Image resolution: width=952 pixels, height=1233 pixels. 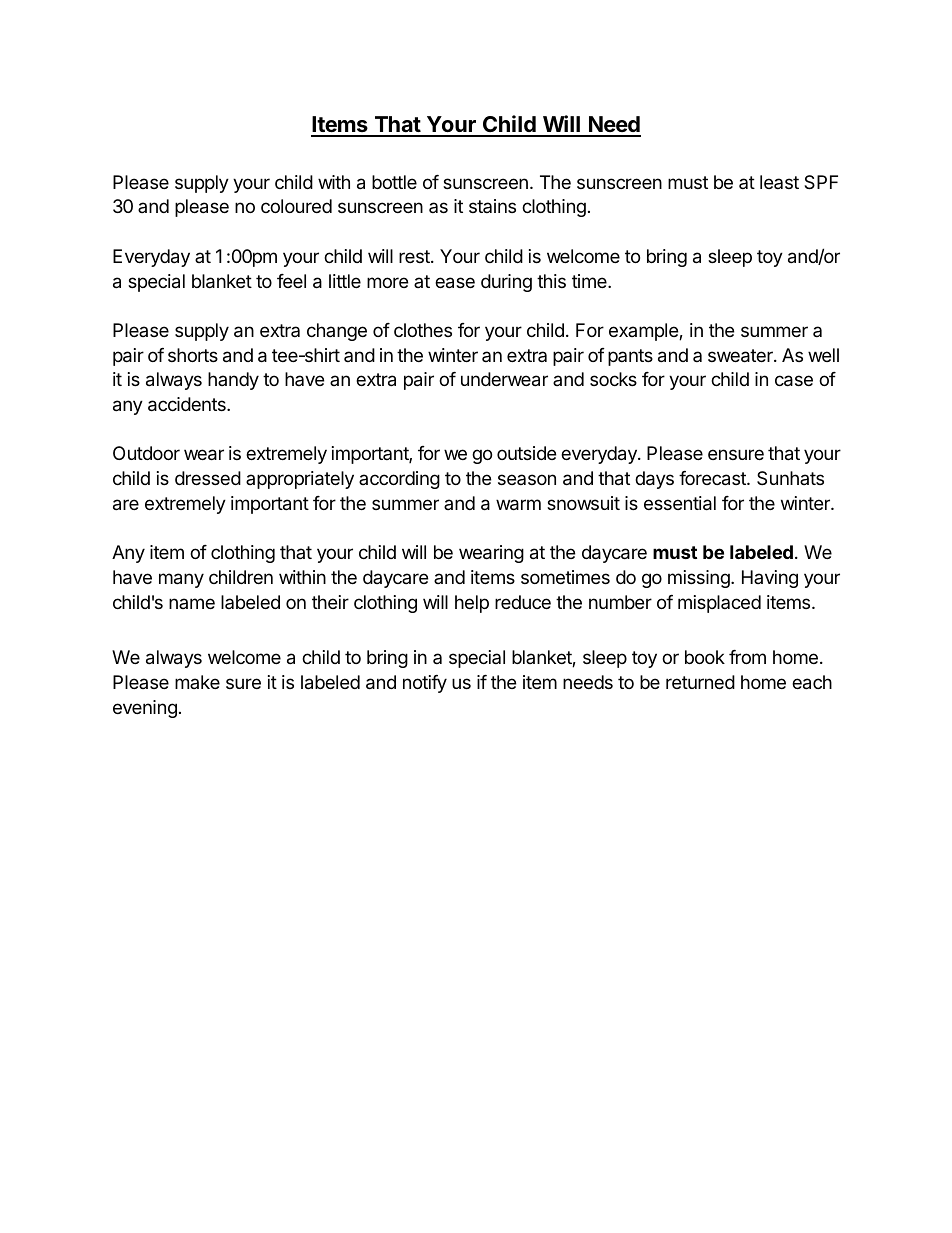 What do you see at coordinates (526, 453) in the image?
I see `outside` at bounding box center [526, 453].
